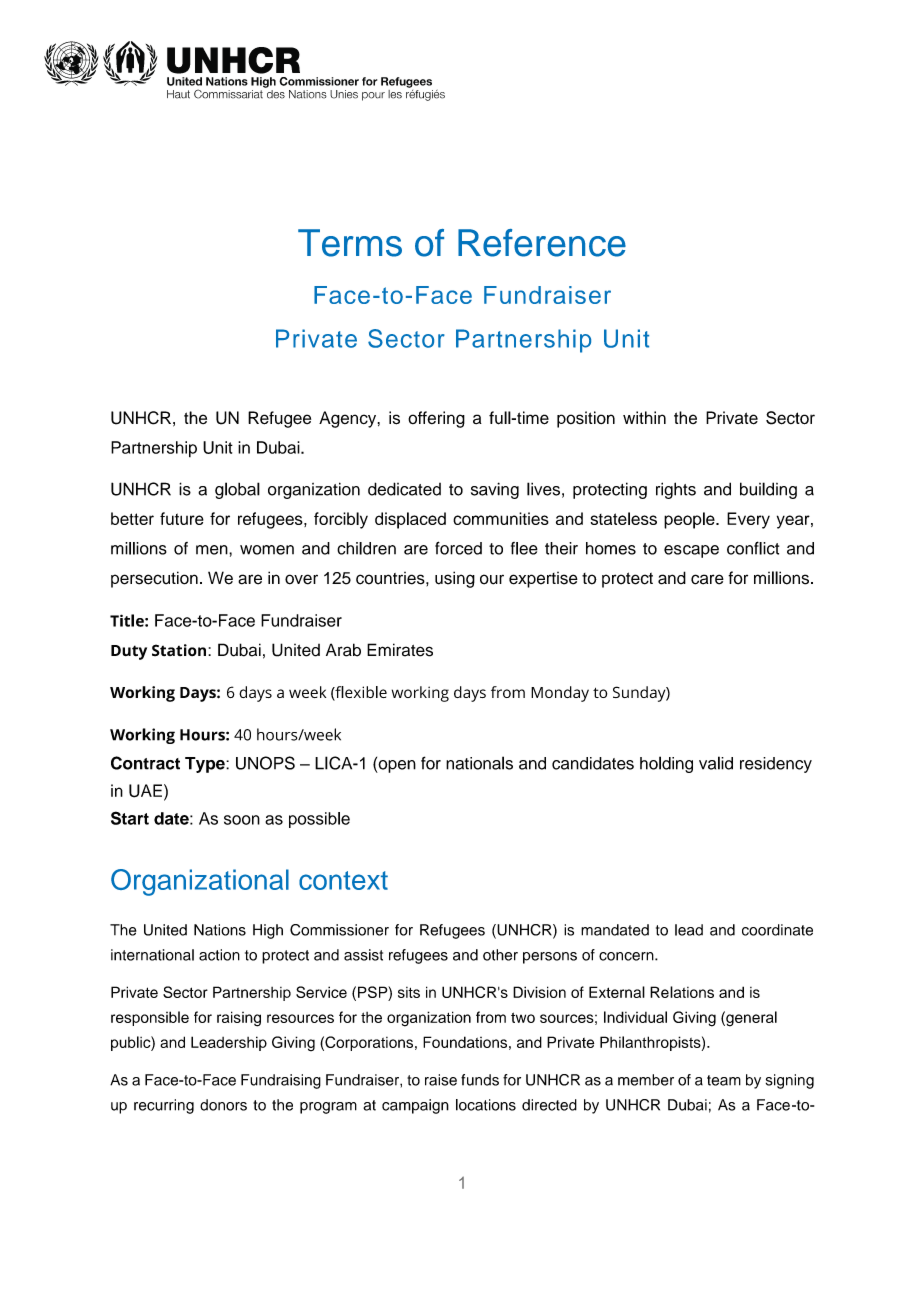 The image size is (924, 1309). Describe the element at coordinates (400, 650) in the page. I see `Emirates` at that location.
